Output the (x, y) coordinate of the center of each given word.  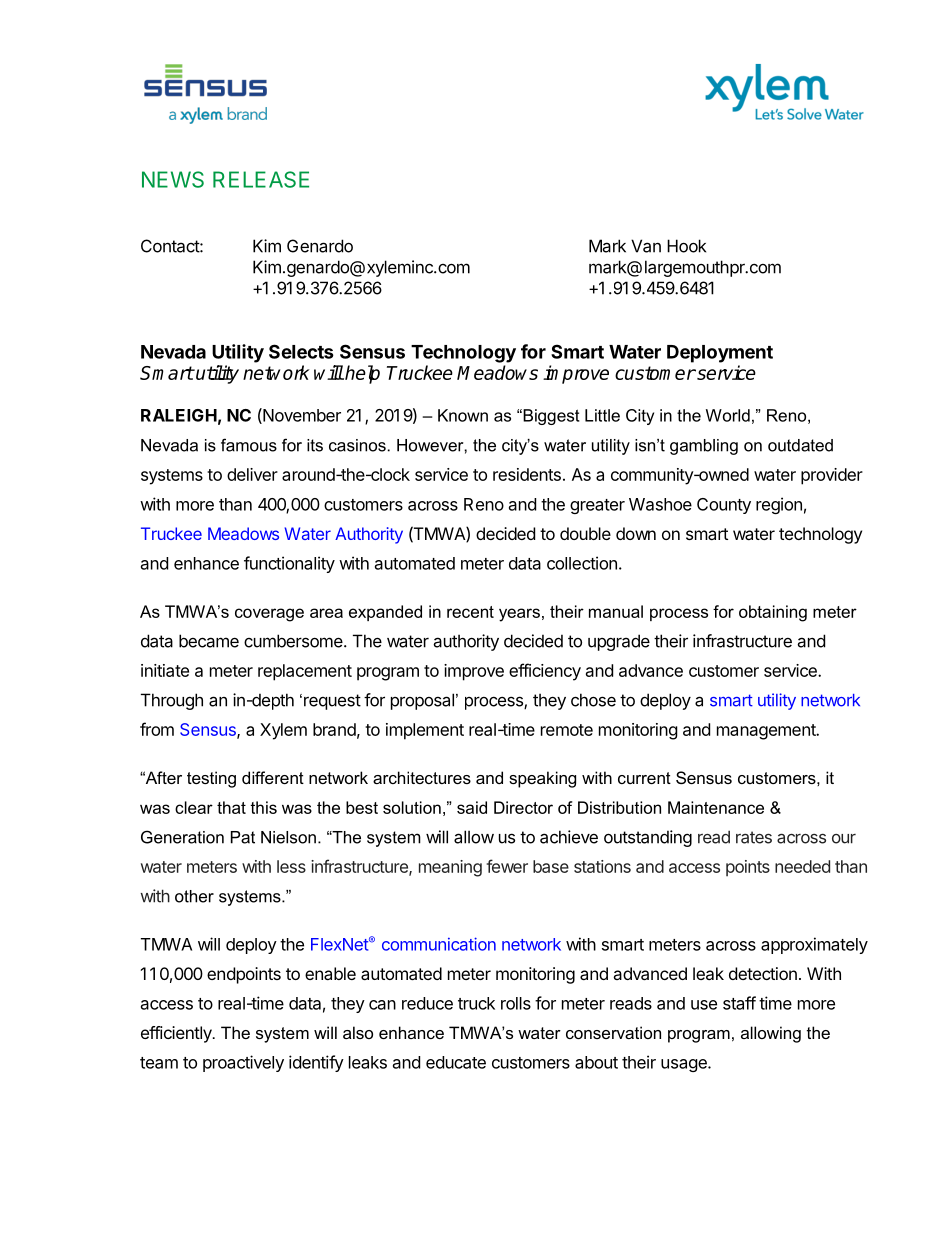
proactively (243, 1063)
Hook (686, 246)
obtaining (773, 613)
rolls (516, 1003)
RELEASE (261, 179)
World (728, 415)
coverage (269, 615)
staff (739, 1003)
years (519, 615)
